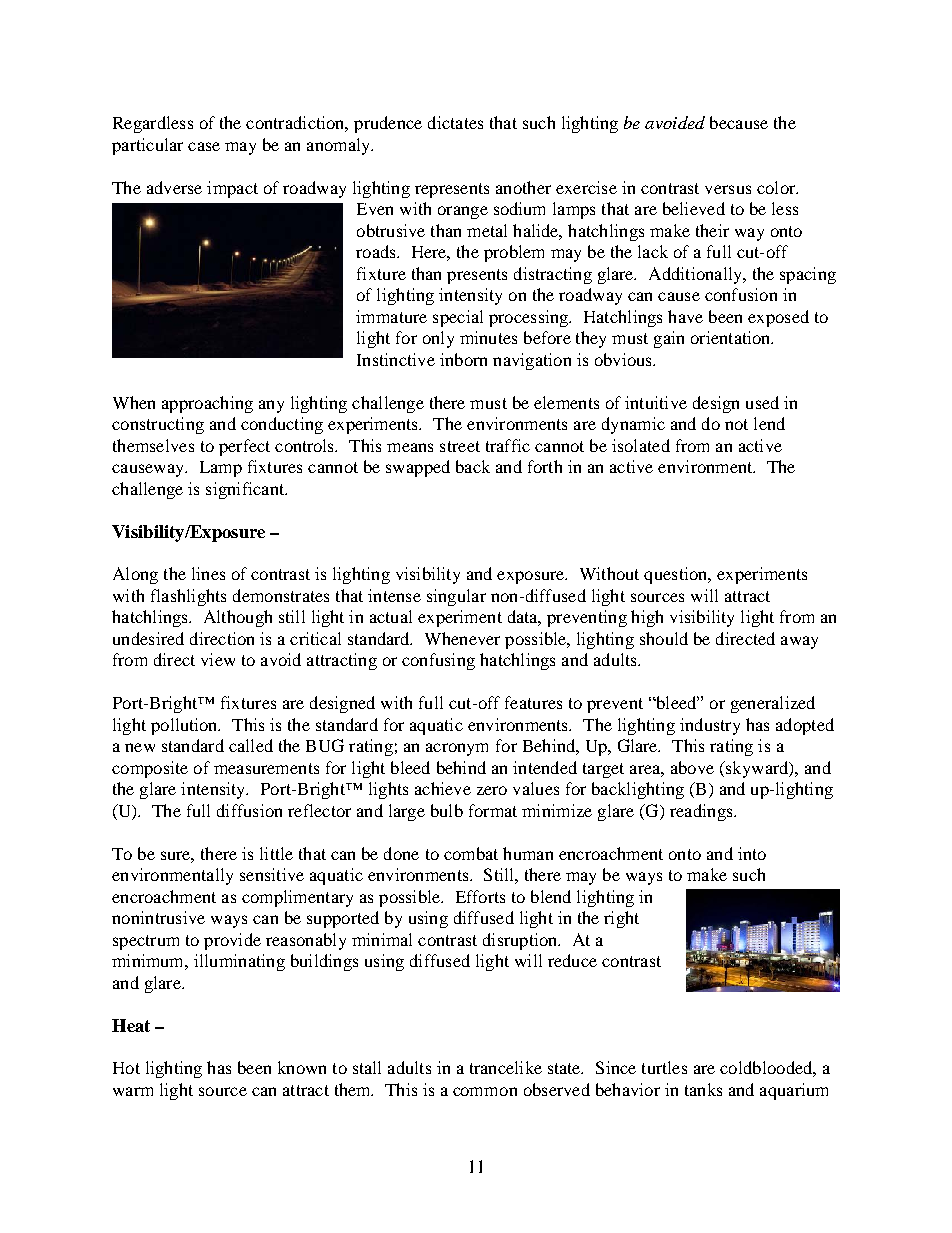 The image size is (952, 1233). I want to click on into, so click(752, 853).
